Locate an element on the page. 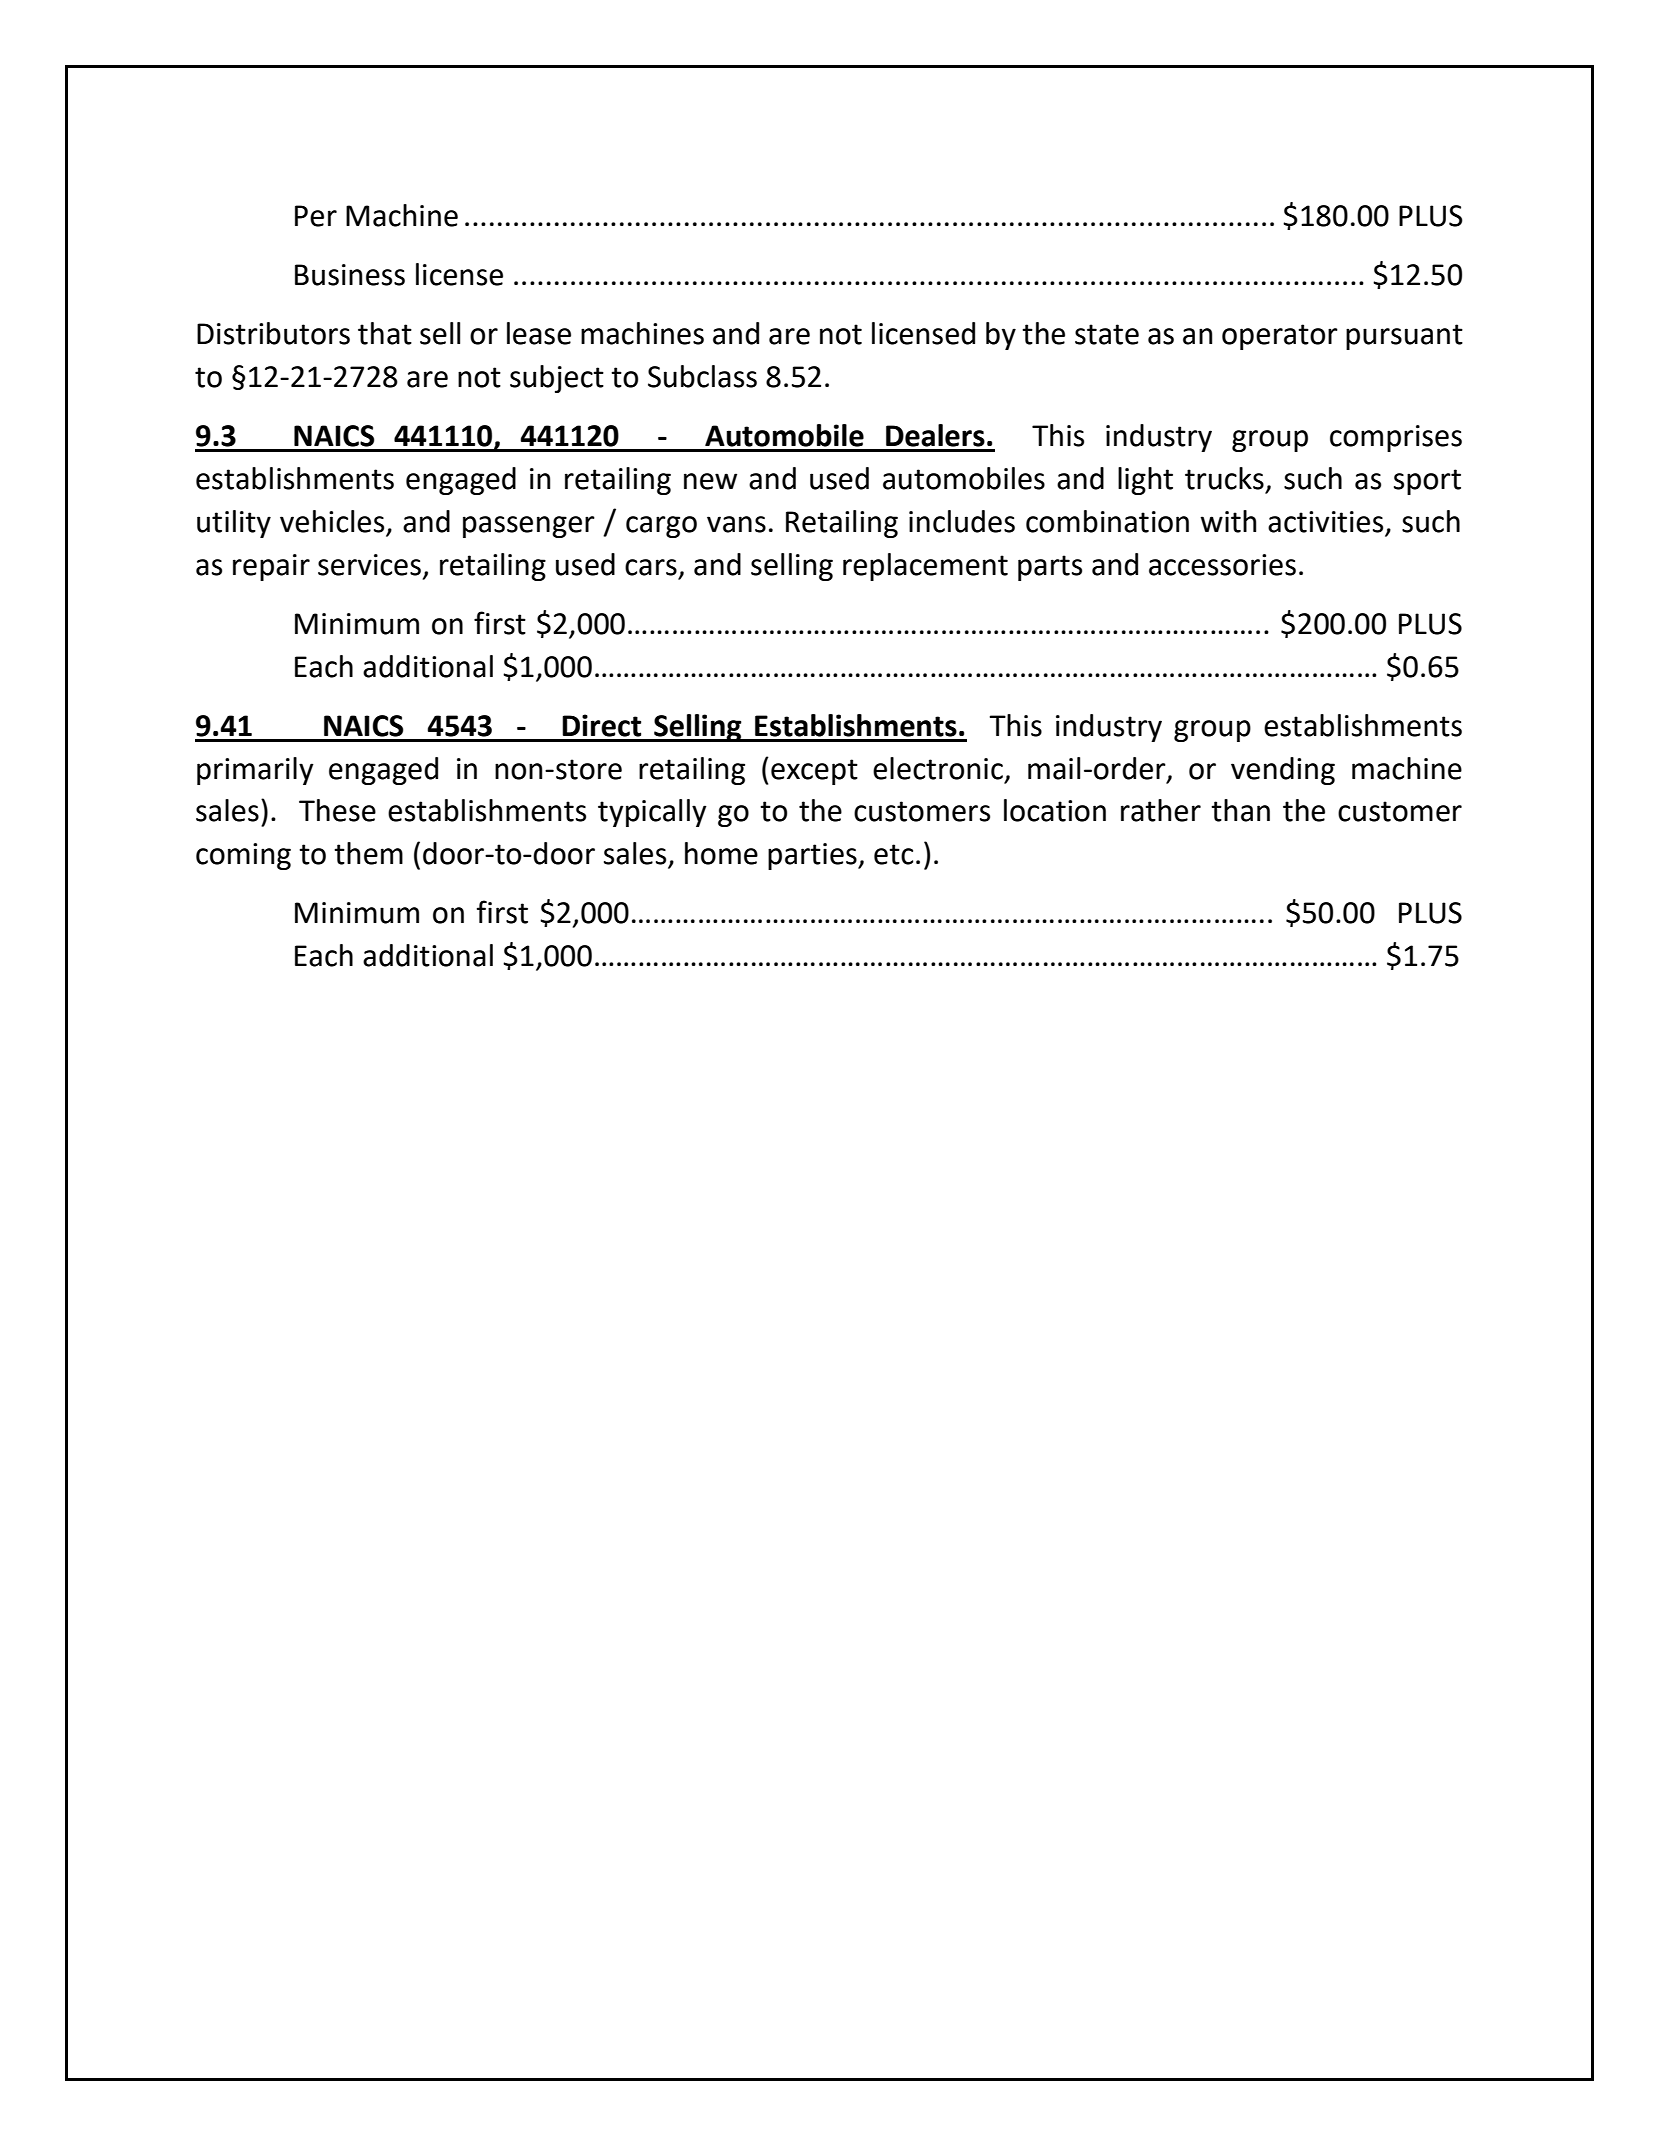 This image has height=2146, width=1658. them is located at coordinates (368, 853).
